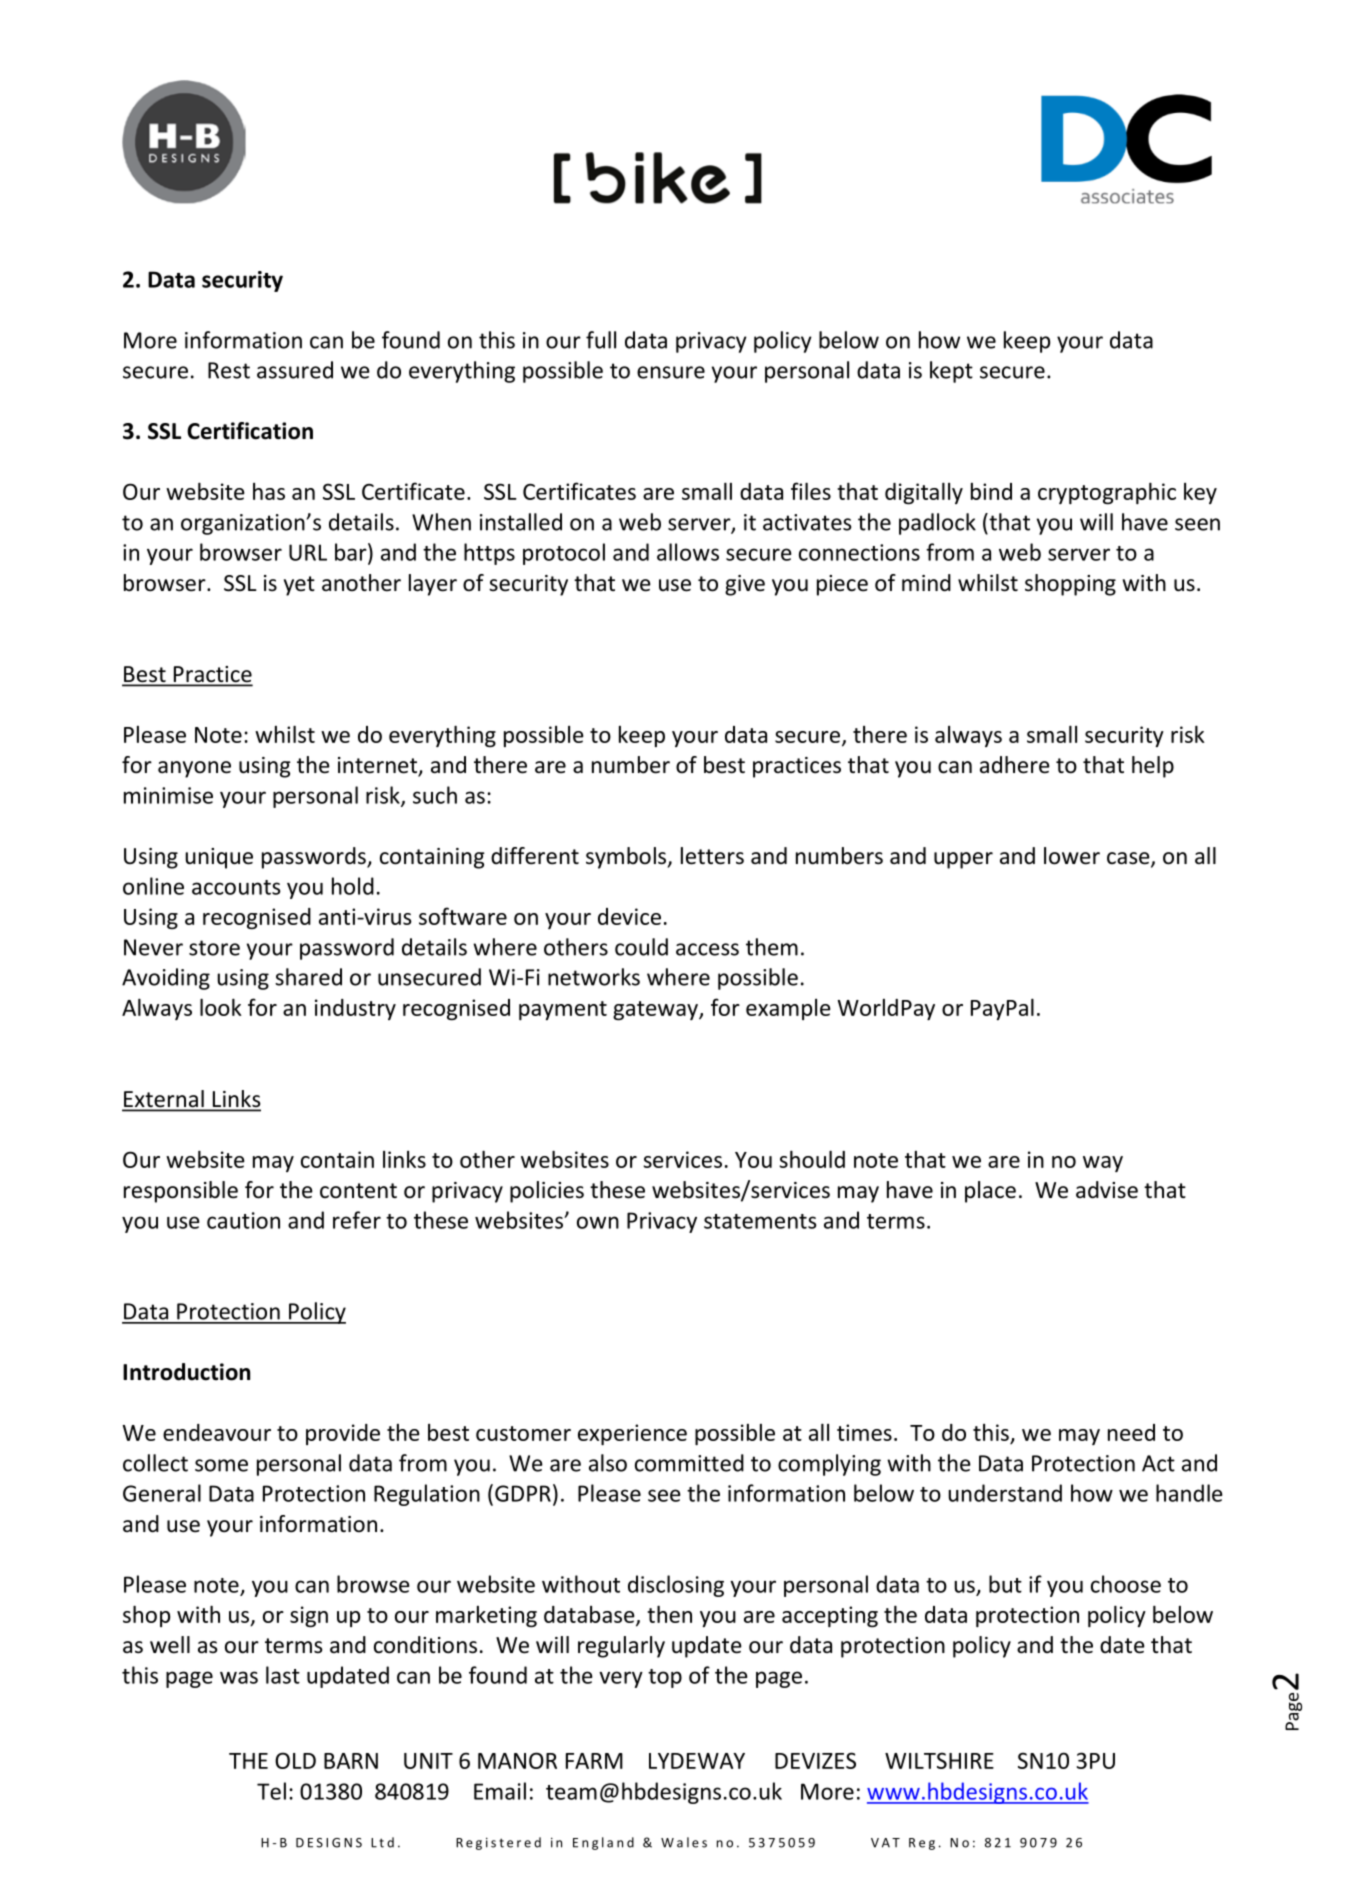 Image resolution: width=1346 pixels, height=1903 pixels. Describe the element at coordinates (219, 858) in the image. I see `unique` at that location.
